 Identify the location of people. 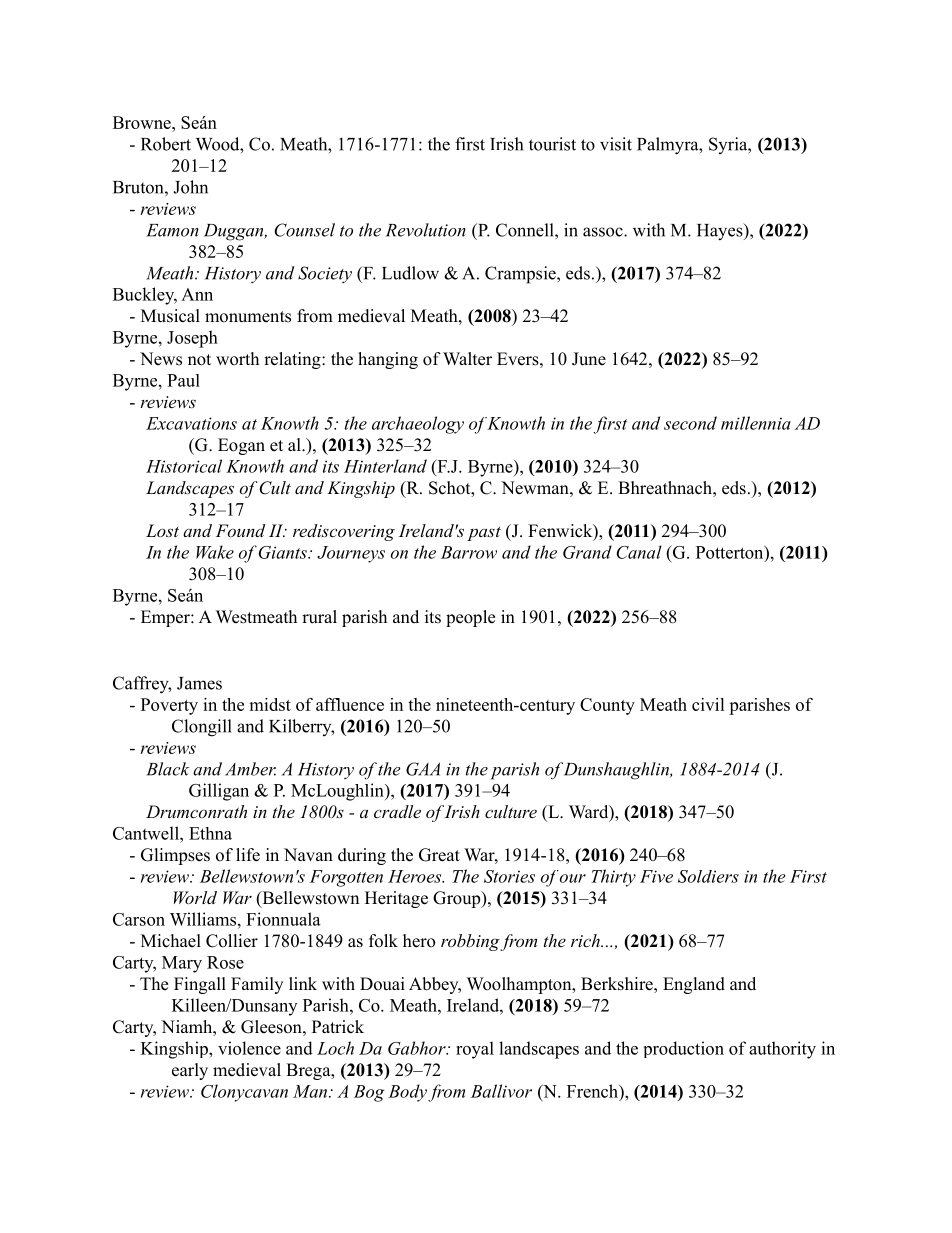
(470, 618).
